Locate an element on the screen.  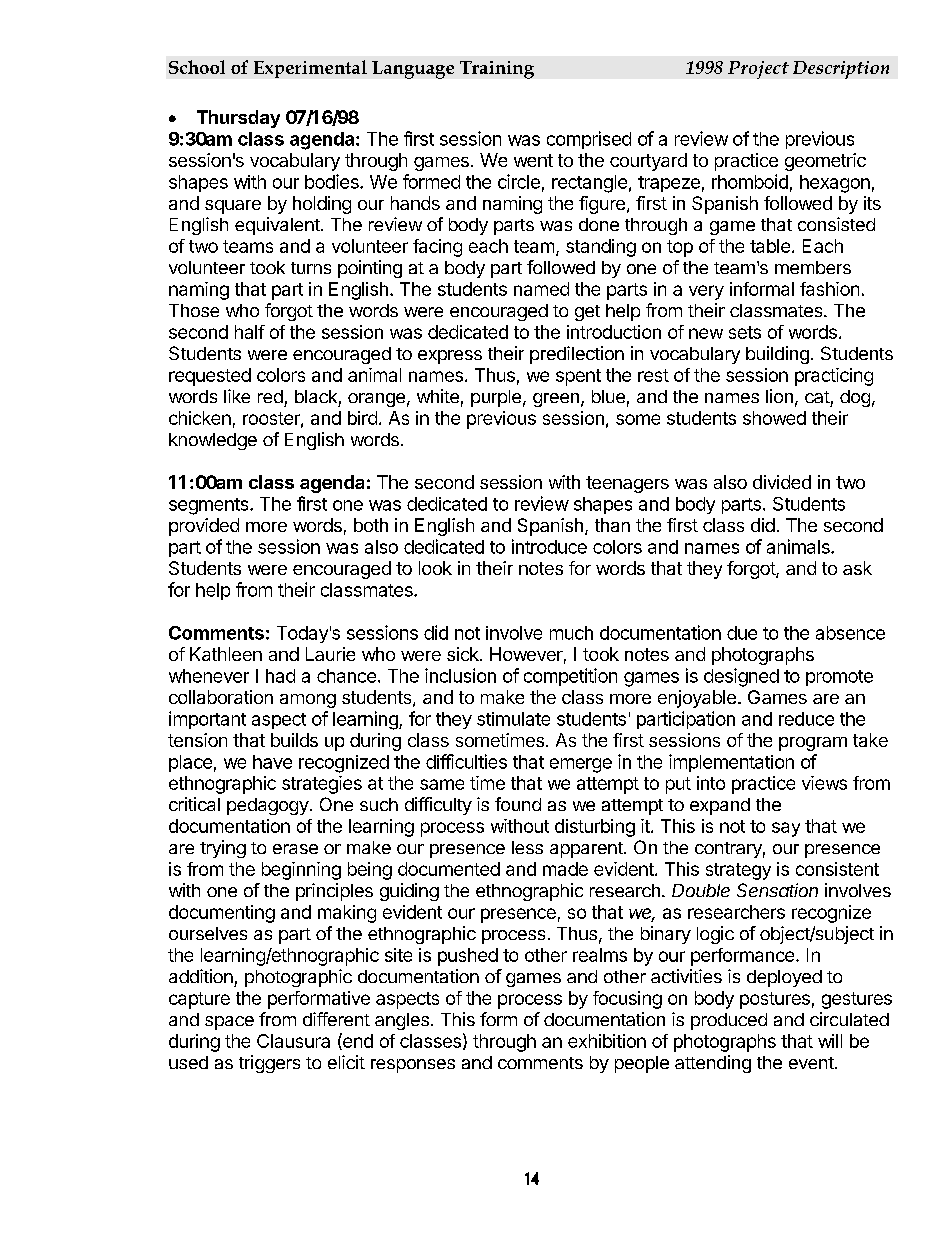
pedagogy is located at coordinates (268, 806).
